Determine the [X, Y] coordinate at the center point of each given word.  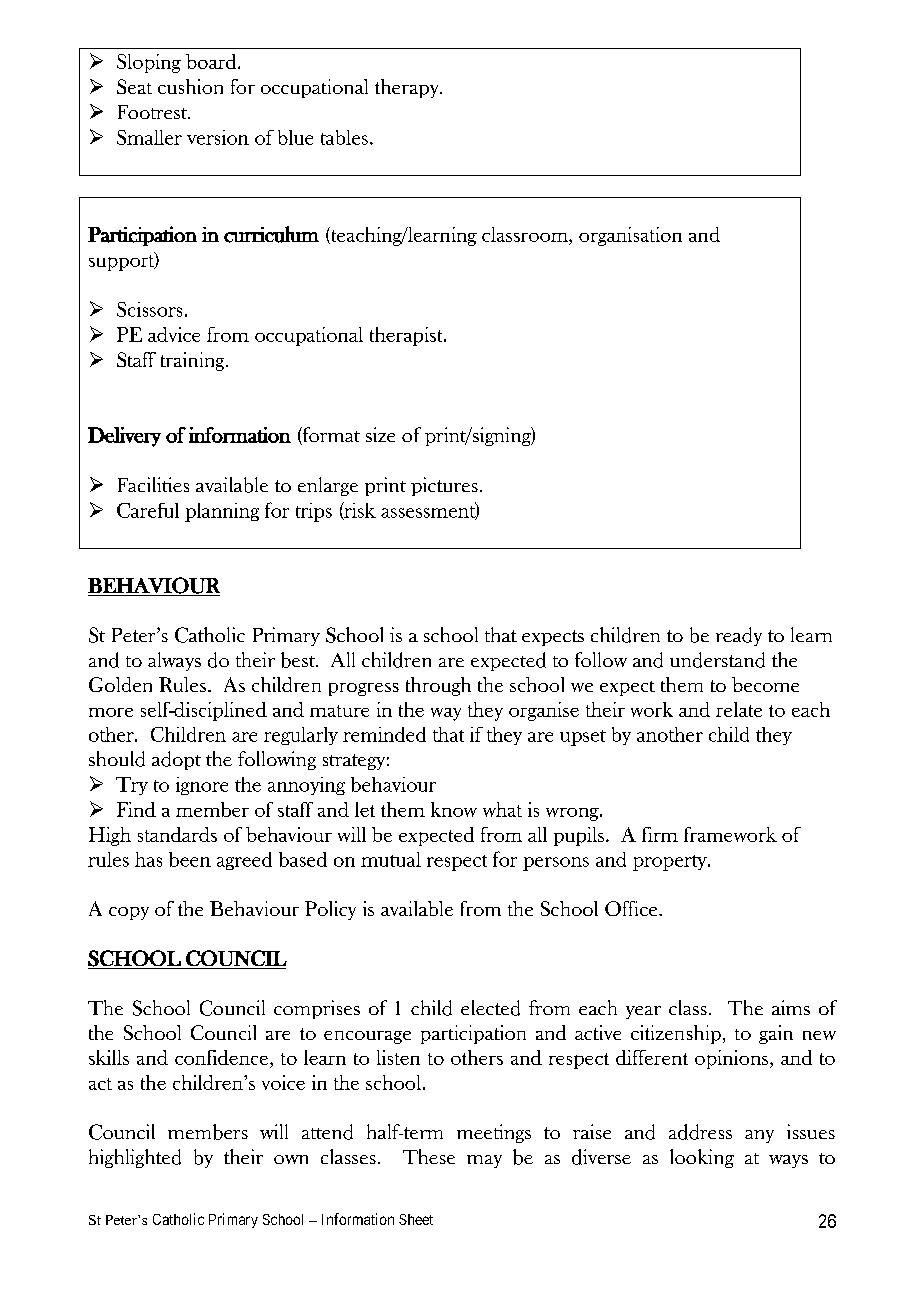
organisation [630, 236]
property [671, 863]
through [438, 686]
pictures [444, 486]
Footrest [154, 112]
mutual [391, 859]
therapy [408, 88]
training [194, 361]
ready [739, 636]
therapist [407, 336]
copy [129, 913]
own [291, 1159]
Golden [120, 684]
